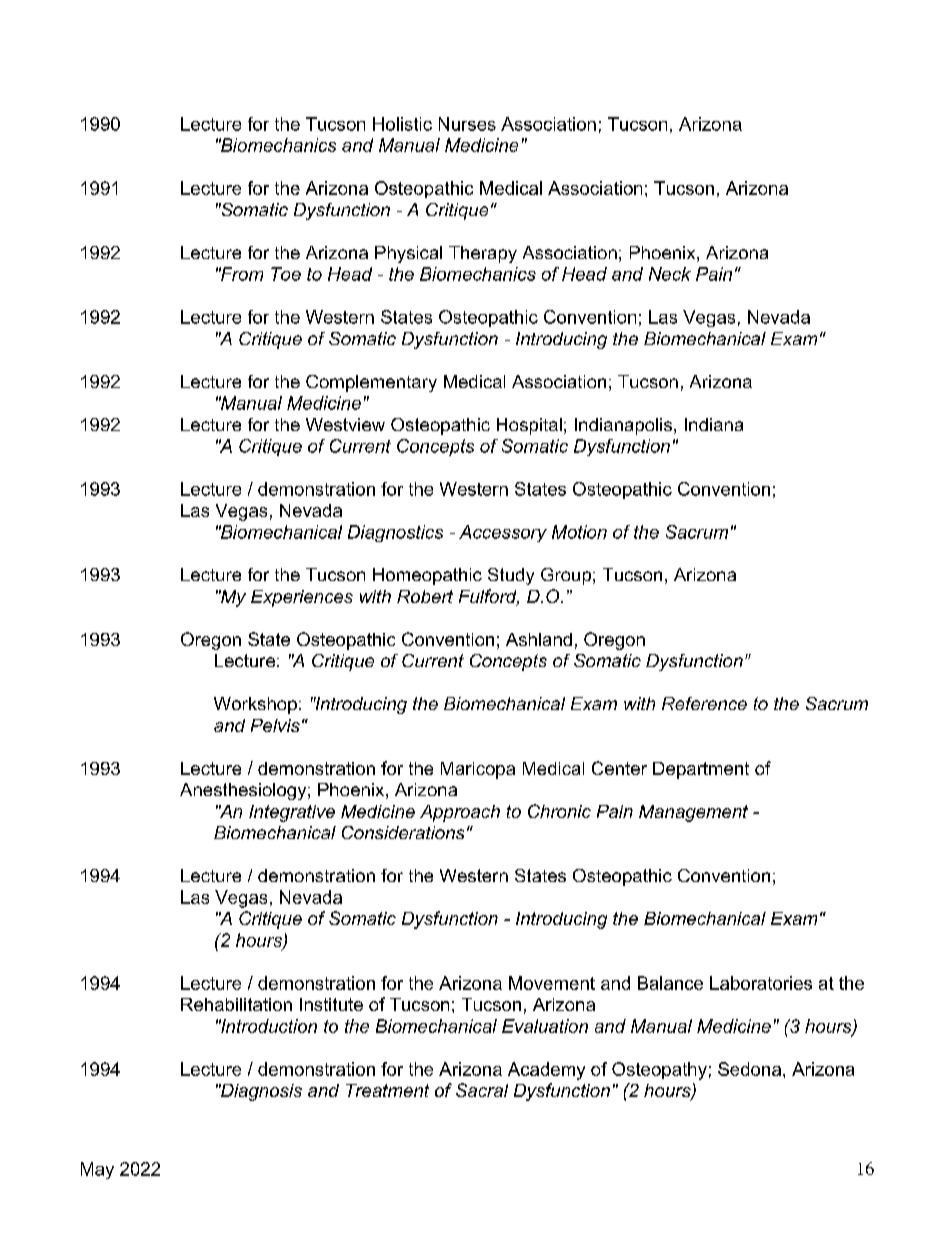 The height and width of the document is (1233, 952). What do you see at coordinates (236, 1004) in the document?
I see `Rehabilitation` at bounding box center [236, 1004].
